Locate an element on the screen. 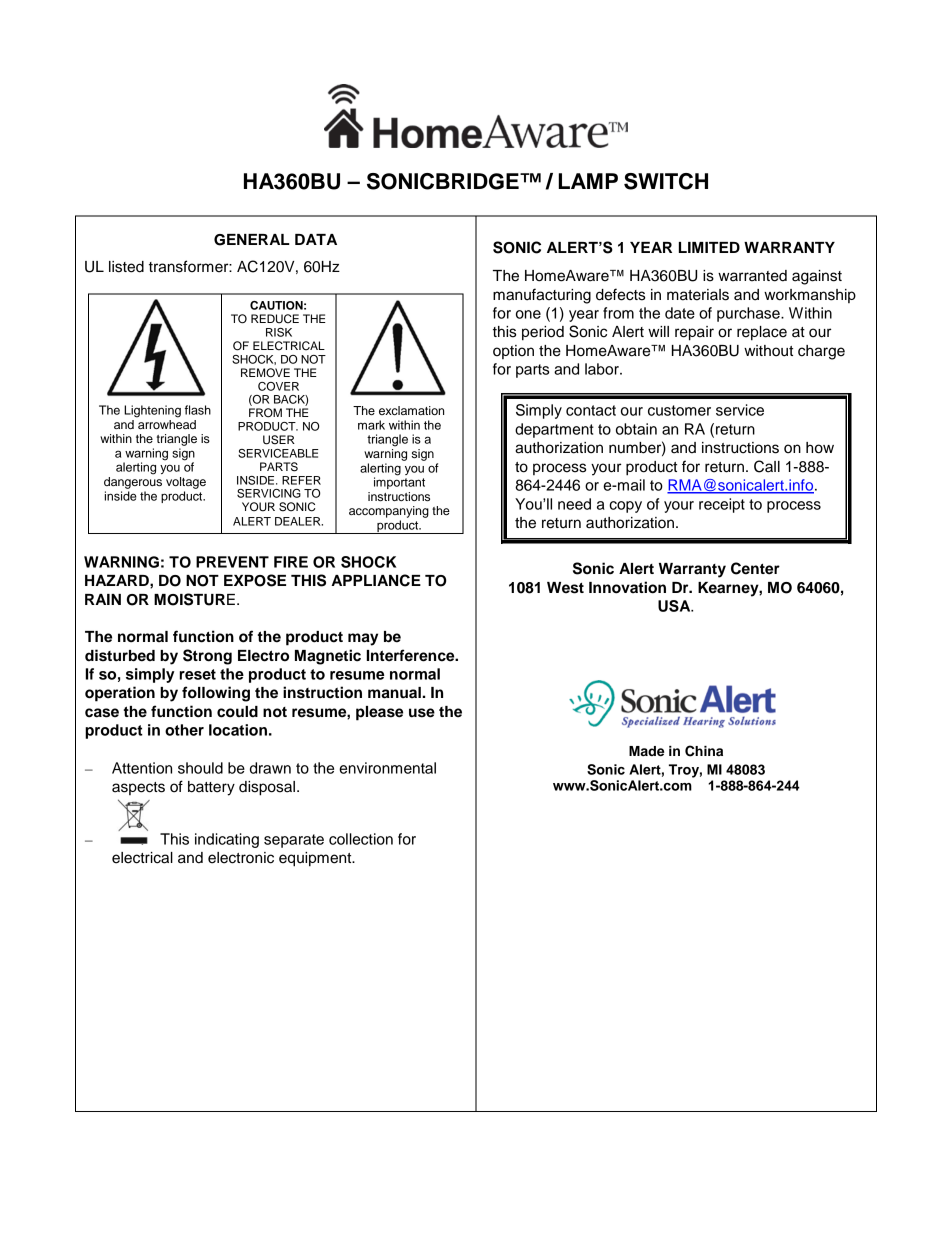 The image size is (952, 1233). voltage is located at coordinates (186, 483).
